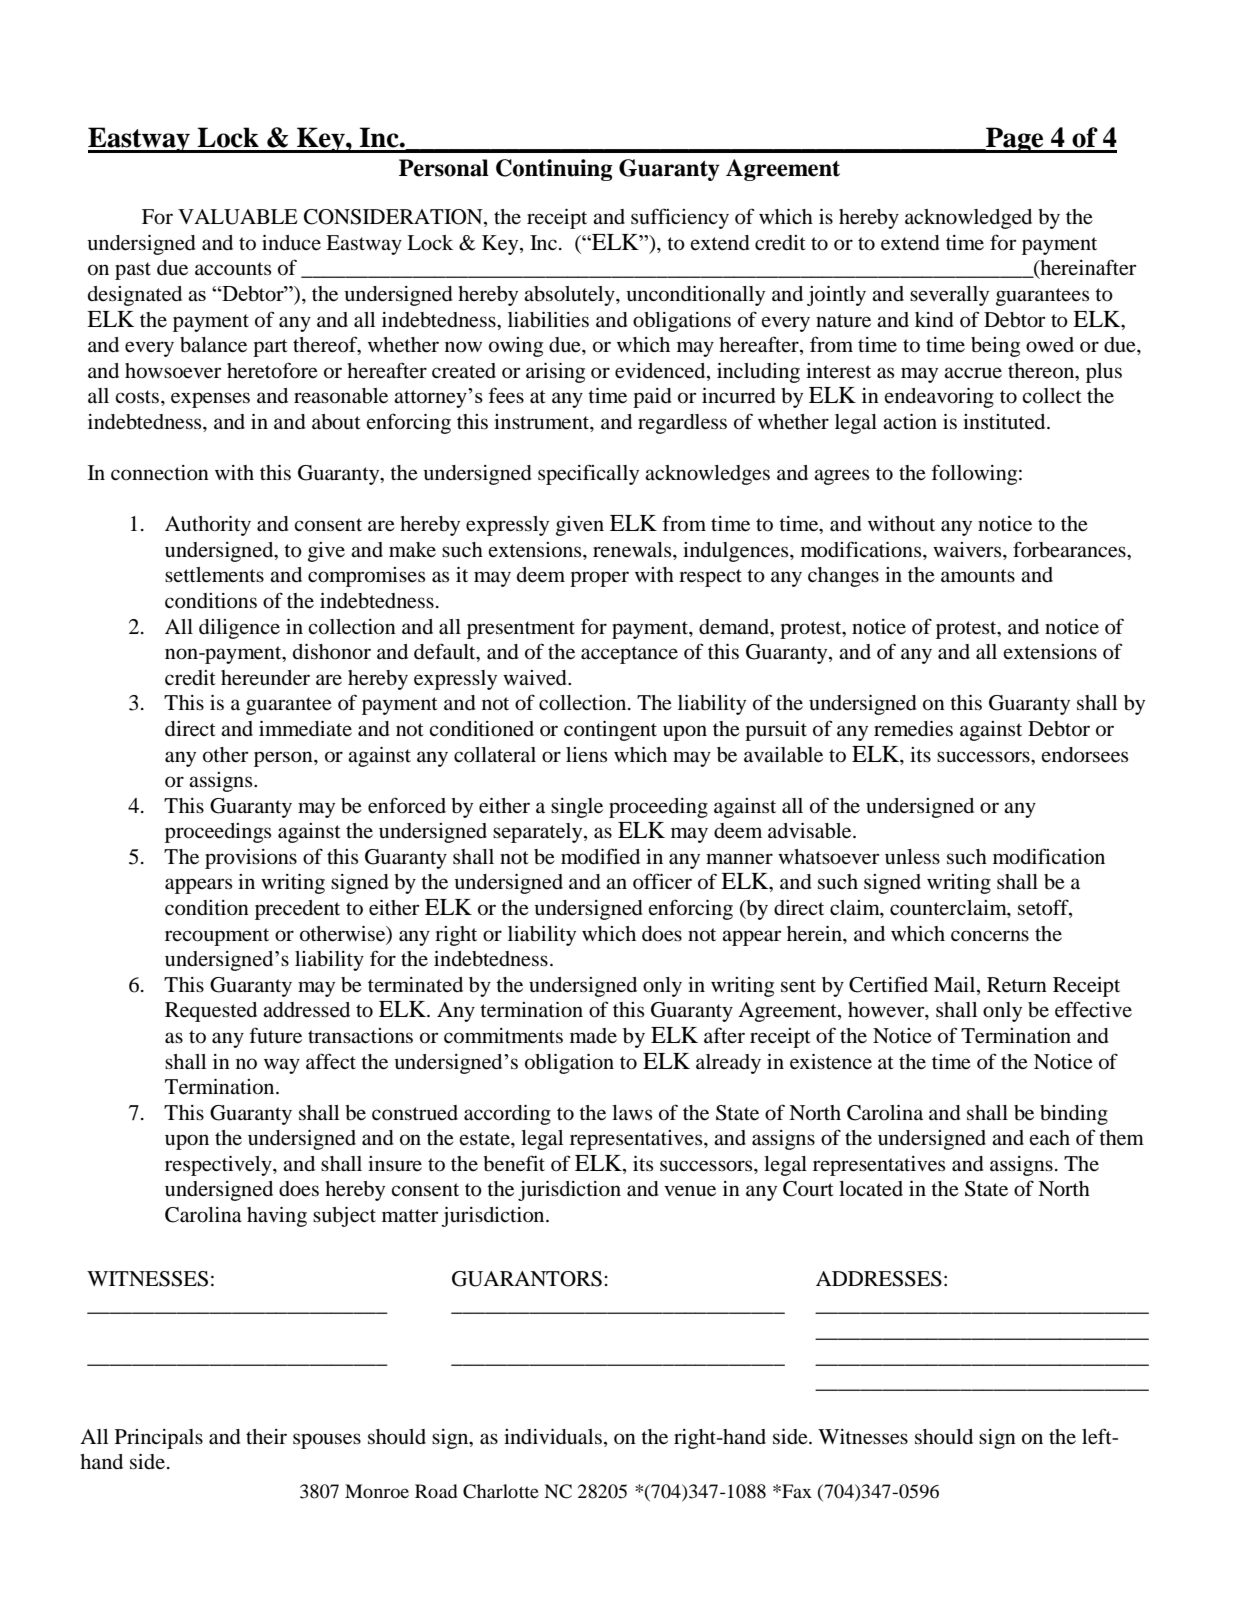  I want to click on future, so click(275, 1035).
